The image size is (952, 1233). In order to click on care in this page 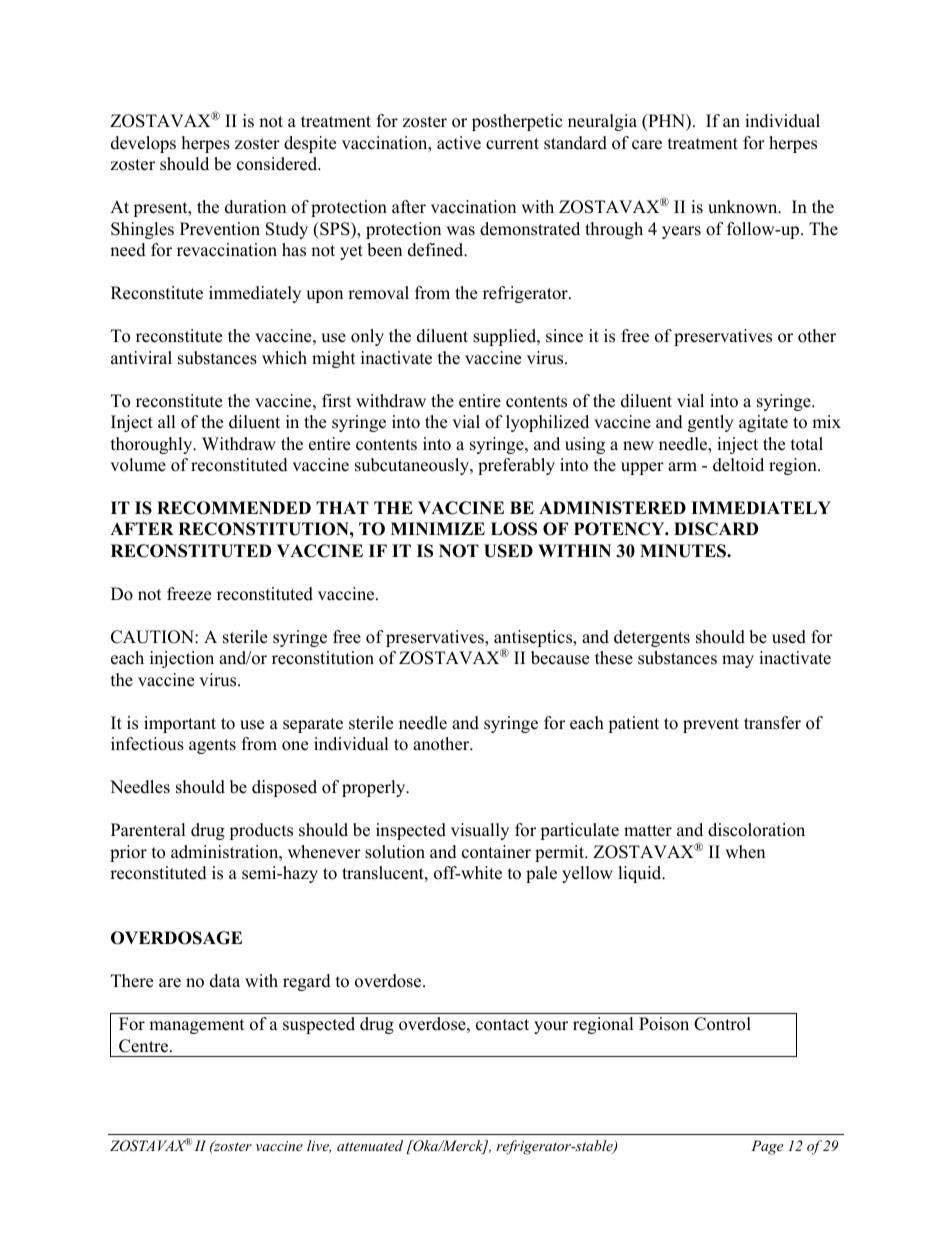, I will do `click(647, 145)`.
